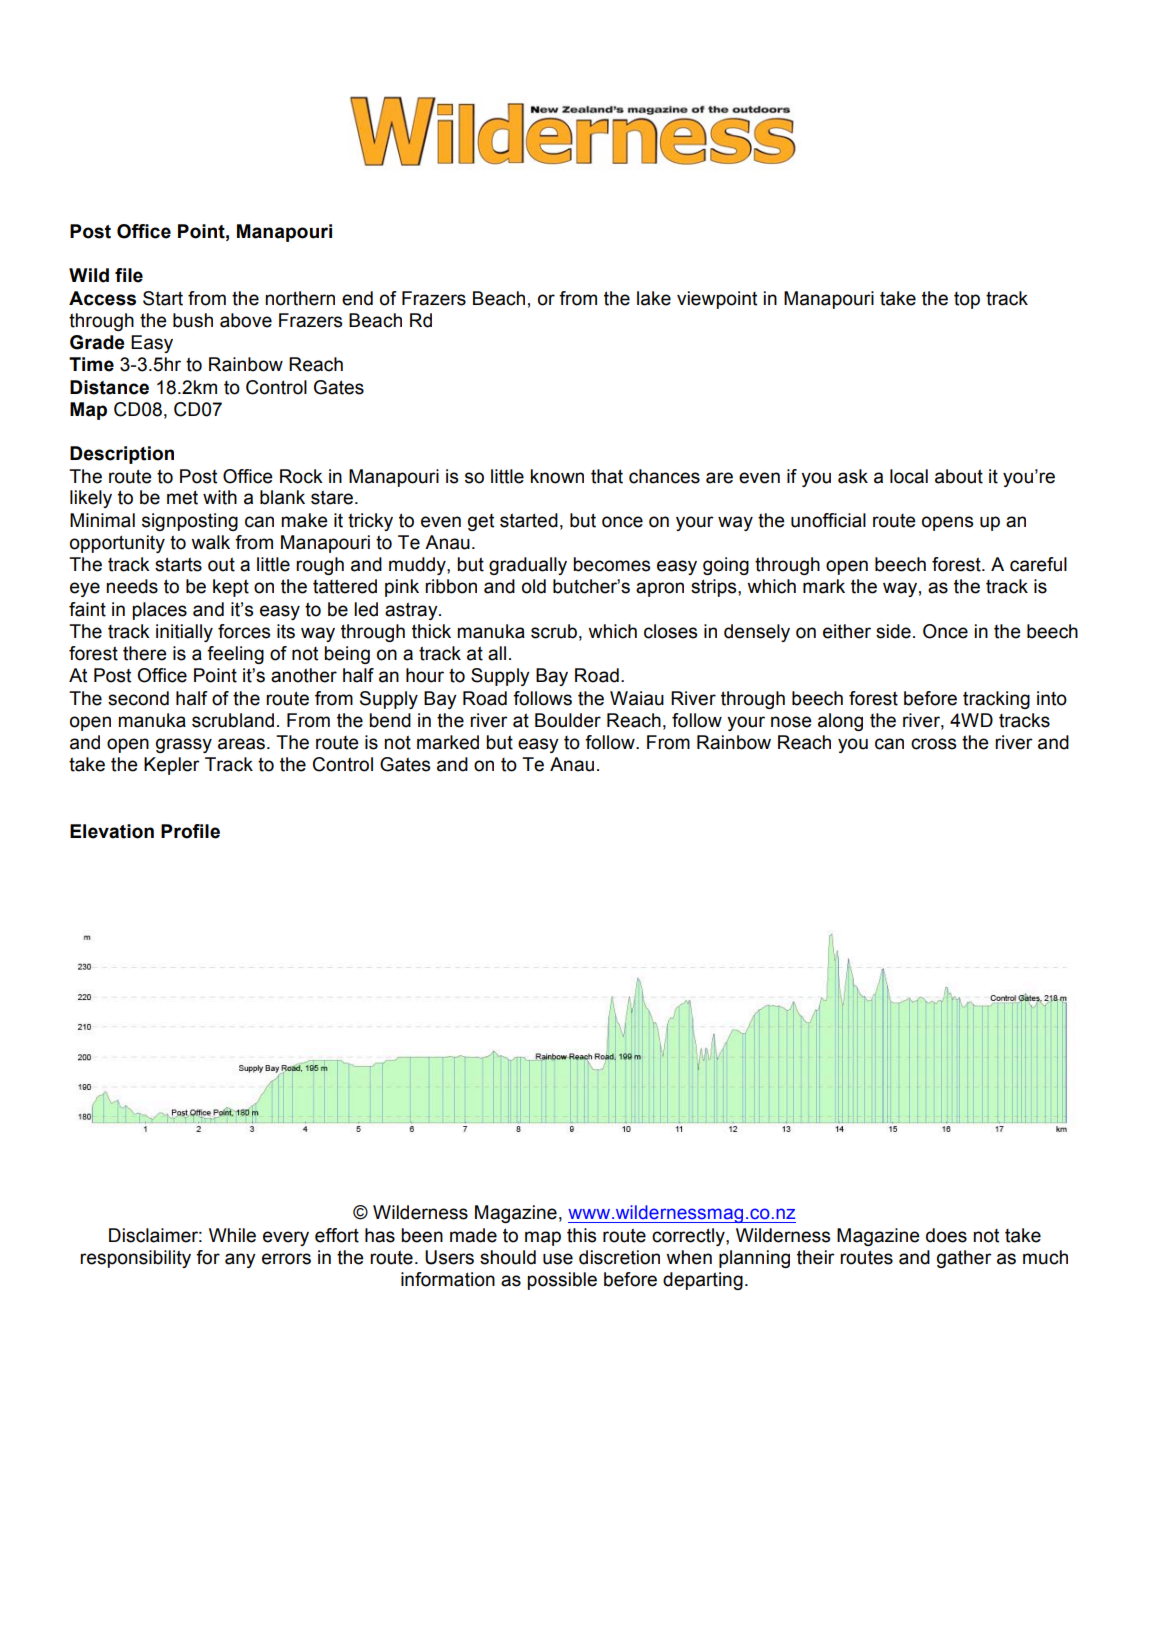 The width and height of the document is (1149, 1626). What do you see at coordinates (967, 300) in the document?
I see `top` at bounding box center [967, 300].
